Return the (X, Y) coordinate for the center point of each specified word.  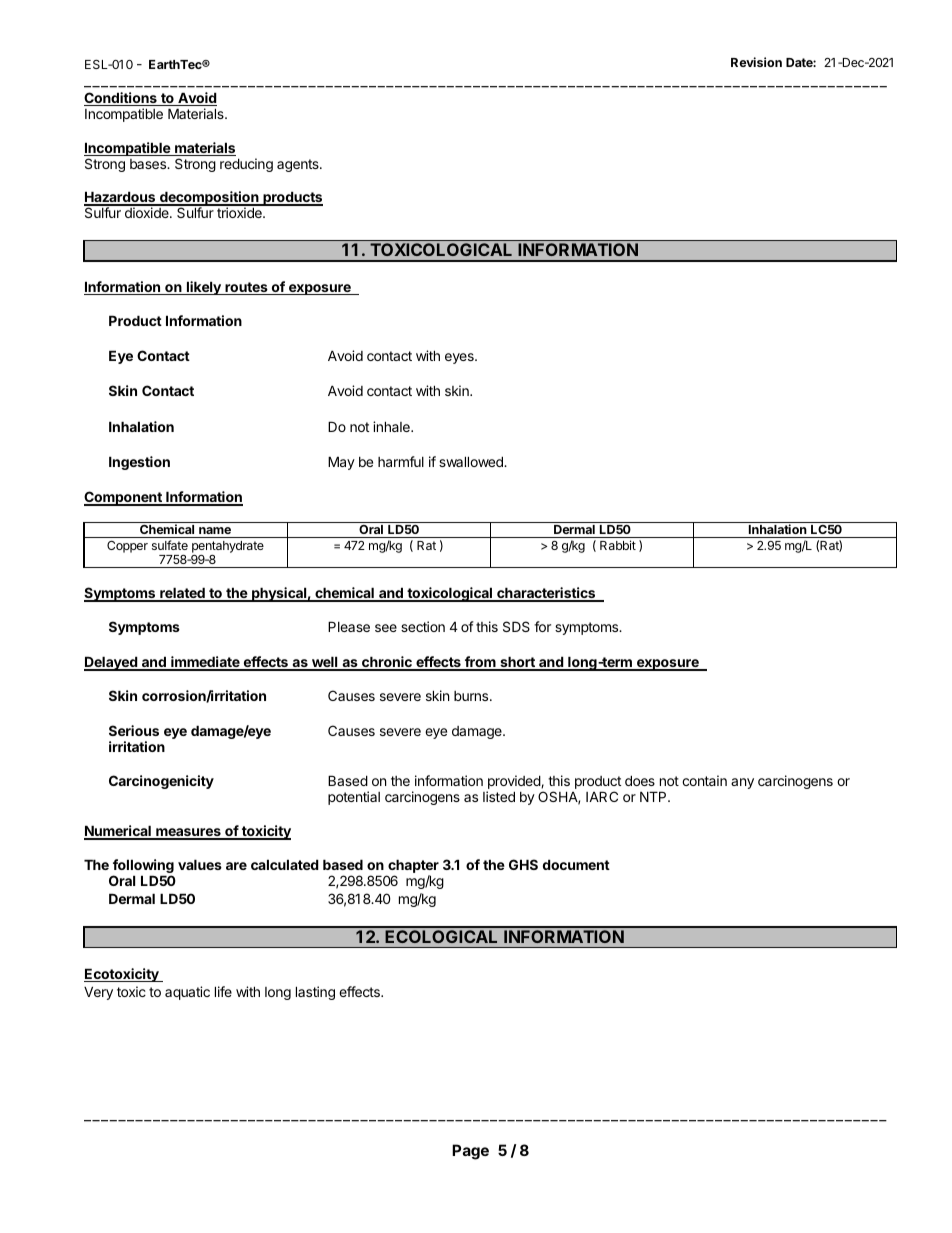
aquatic (187, 993)
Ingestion (139, 463)
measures (188, 833)
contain (704, 780)
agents (299, 165)
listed (499, 796)
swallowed (472, 461)
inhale (392, 426)
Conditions (121, 99)
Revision (756, 62)
